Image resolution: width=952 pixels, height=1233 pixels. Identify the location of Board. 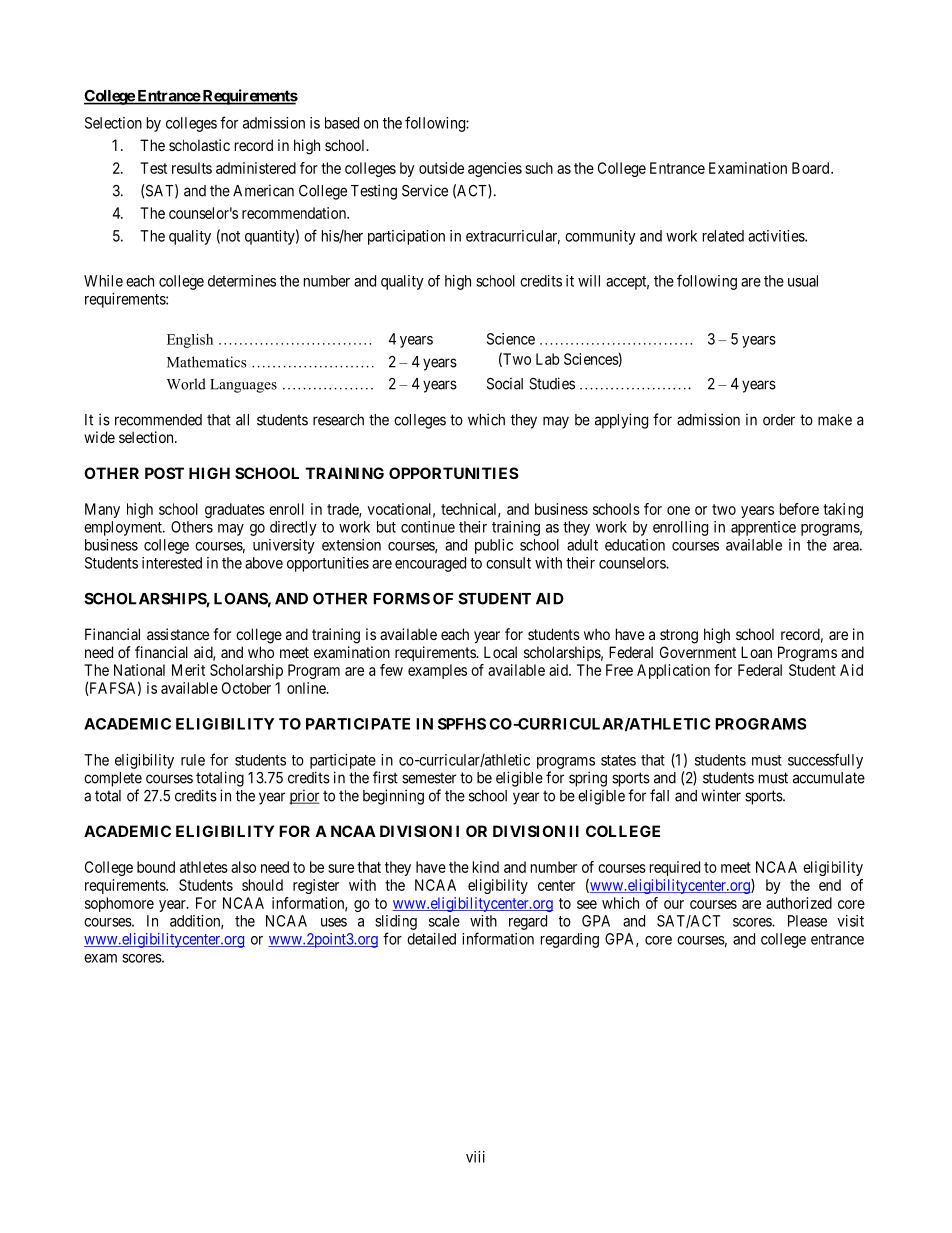
(812, 168).
